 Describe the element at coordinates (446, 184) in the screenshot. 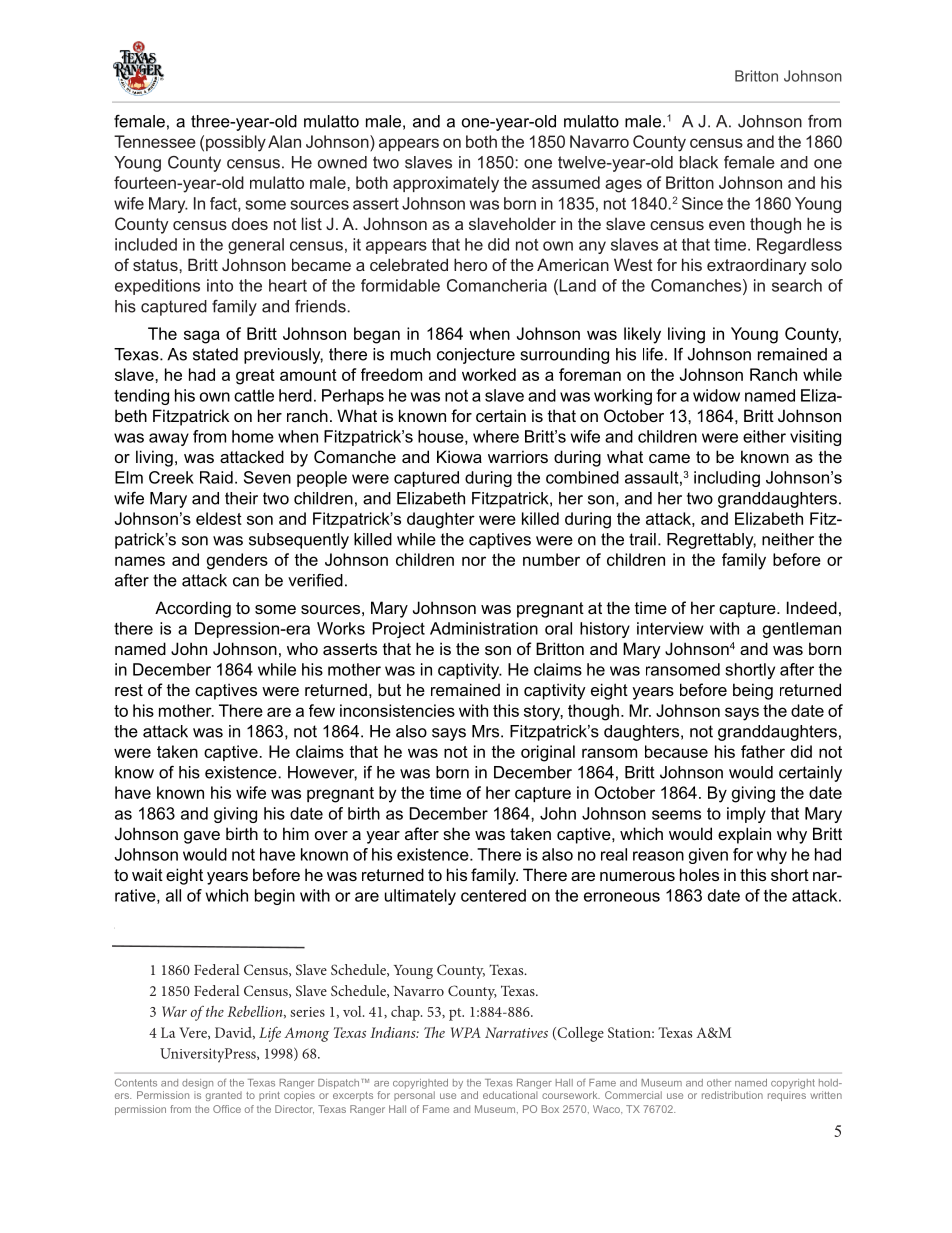

I see `approximately` at that location.
